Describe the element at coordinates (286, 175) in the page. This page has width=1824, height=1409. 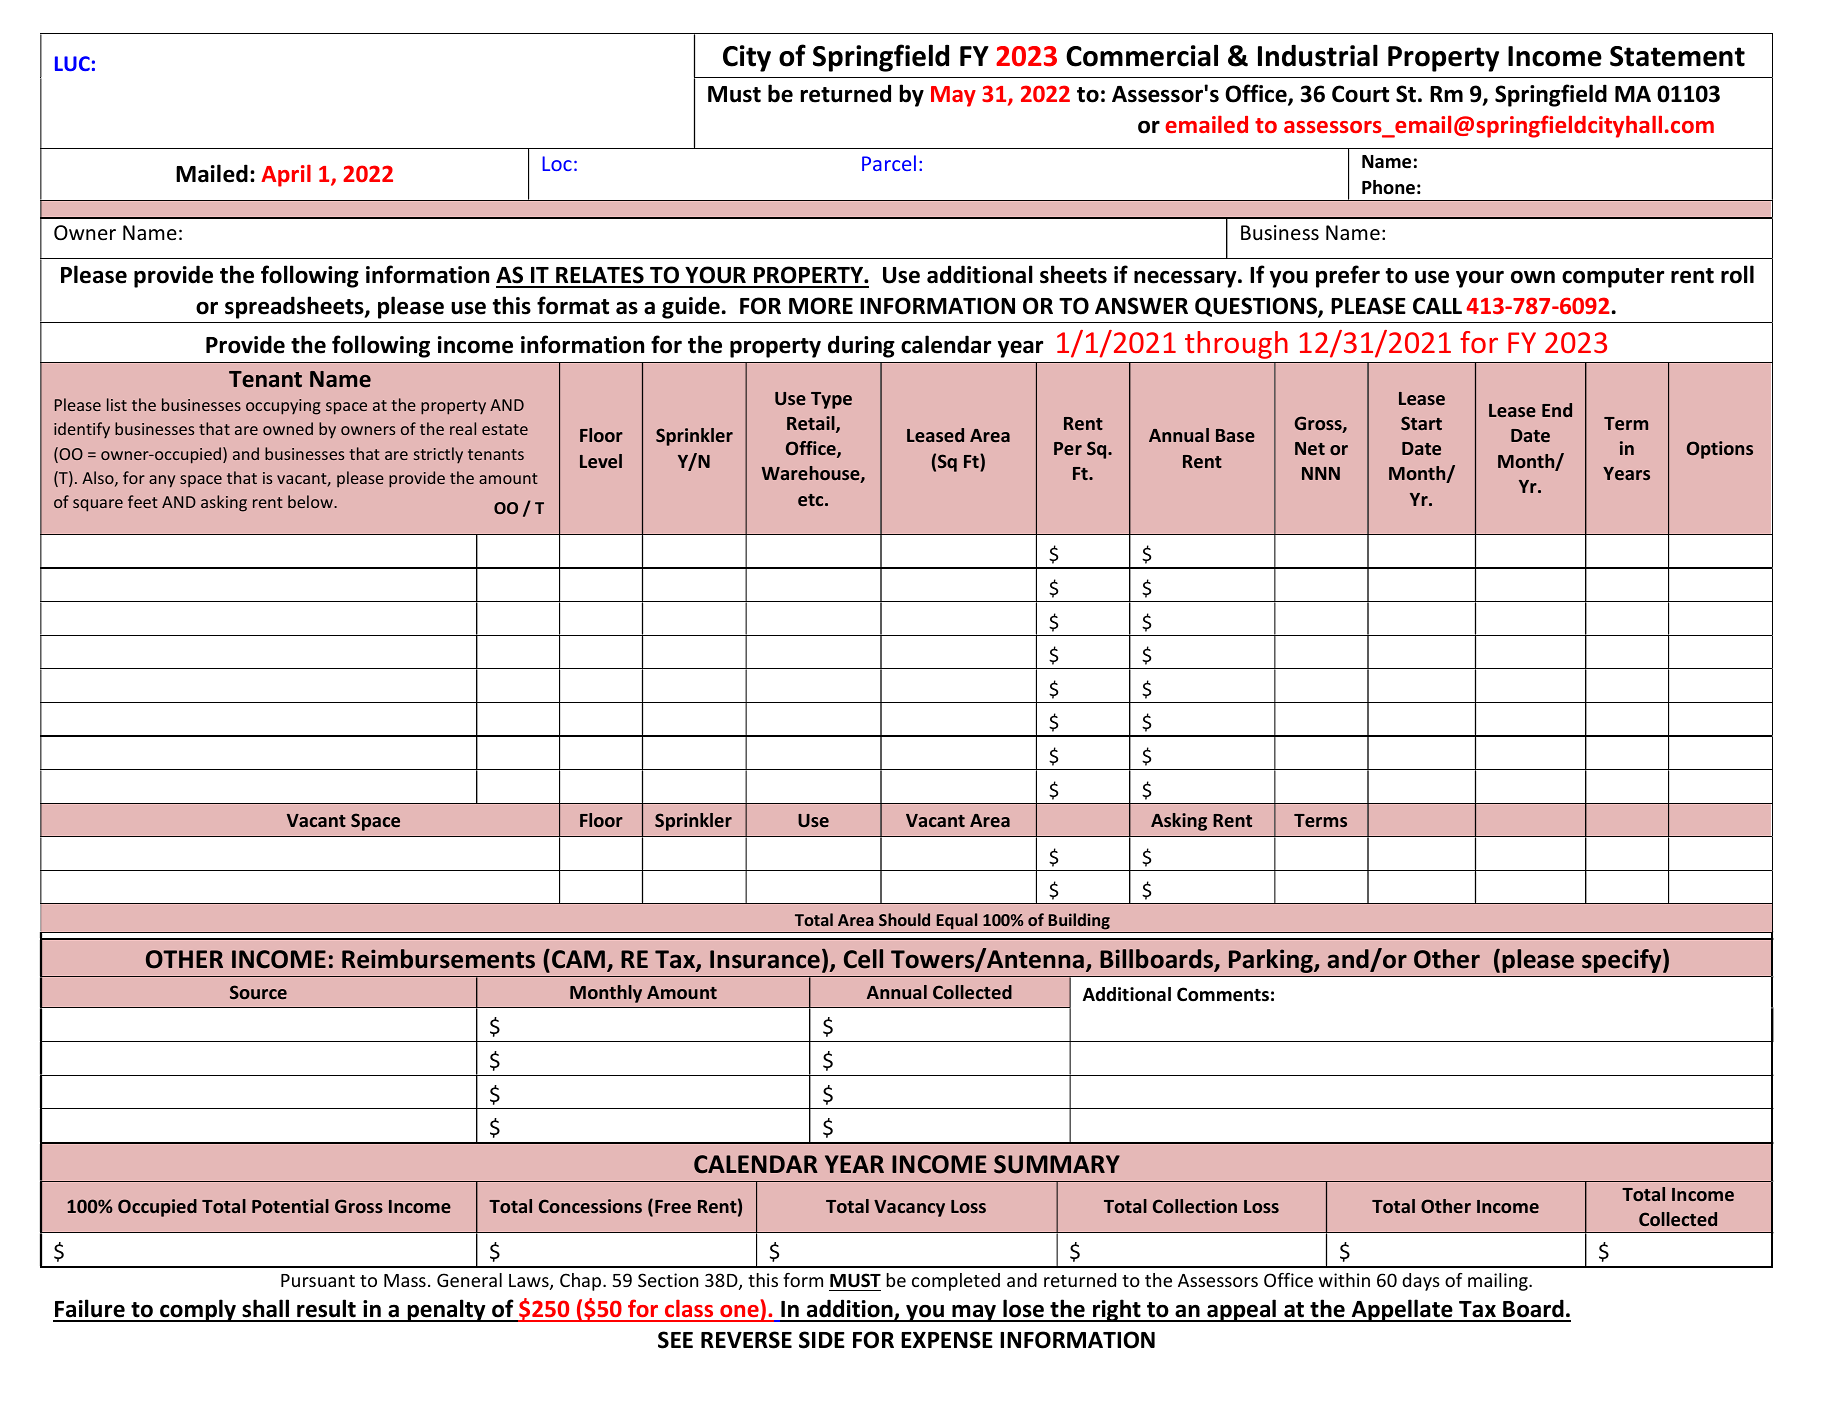
I see `April` at that location.
